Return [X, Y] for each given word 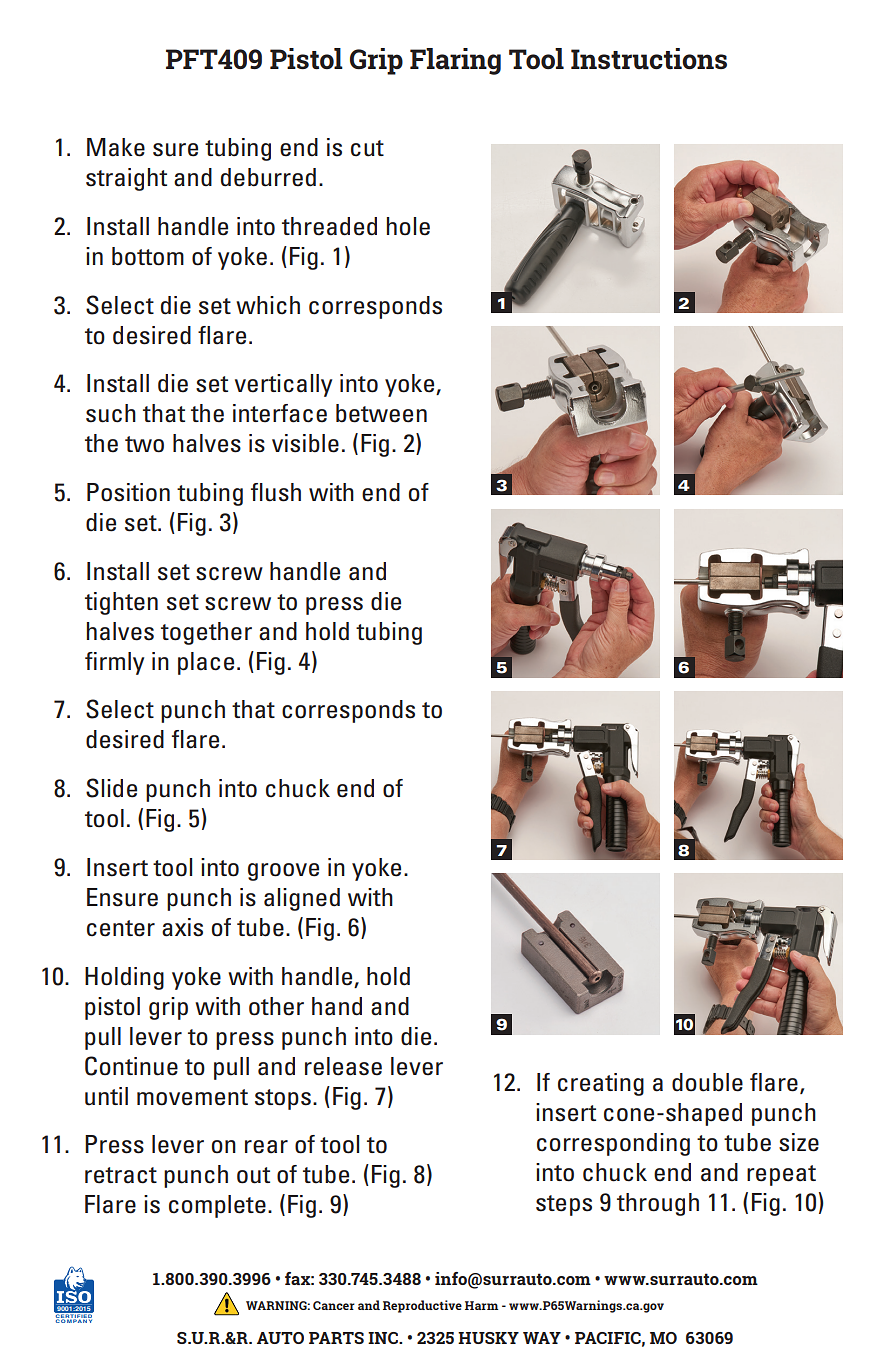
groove [283, 872]
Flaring [455, 61]
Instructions [649, 59]
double [707, 1082]
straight [126, 179]
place [206, 663]
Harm [481, 1305]
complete [217, 1206]
